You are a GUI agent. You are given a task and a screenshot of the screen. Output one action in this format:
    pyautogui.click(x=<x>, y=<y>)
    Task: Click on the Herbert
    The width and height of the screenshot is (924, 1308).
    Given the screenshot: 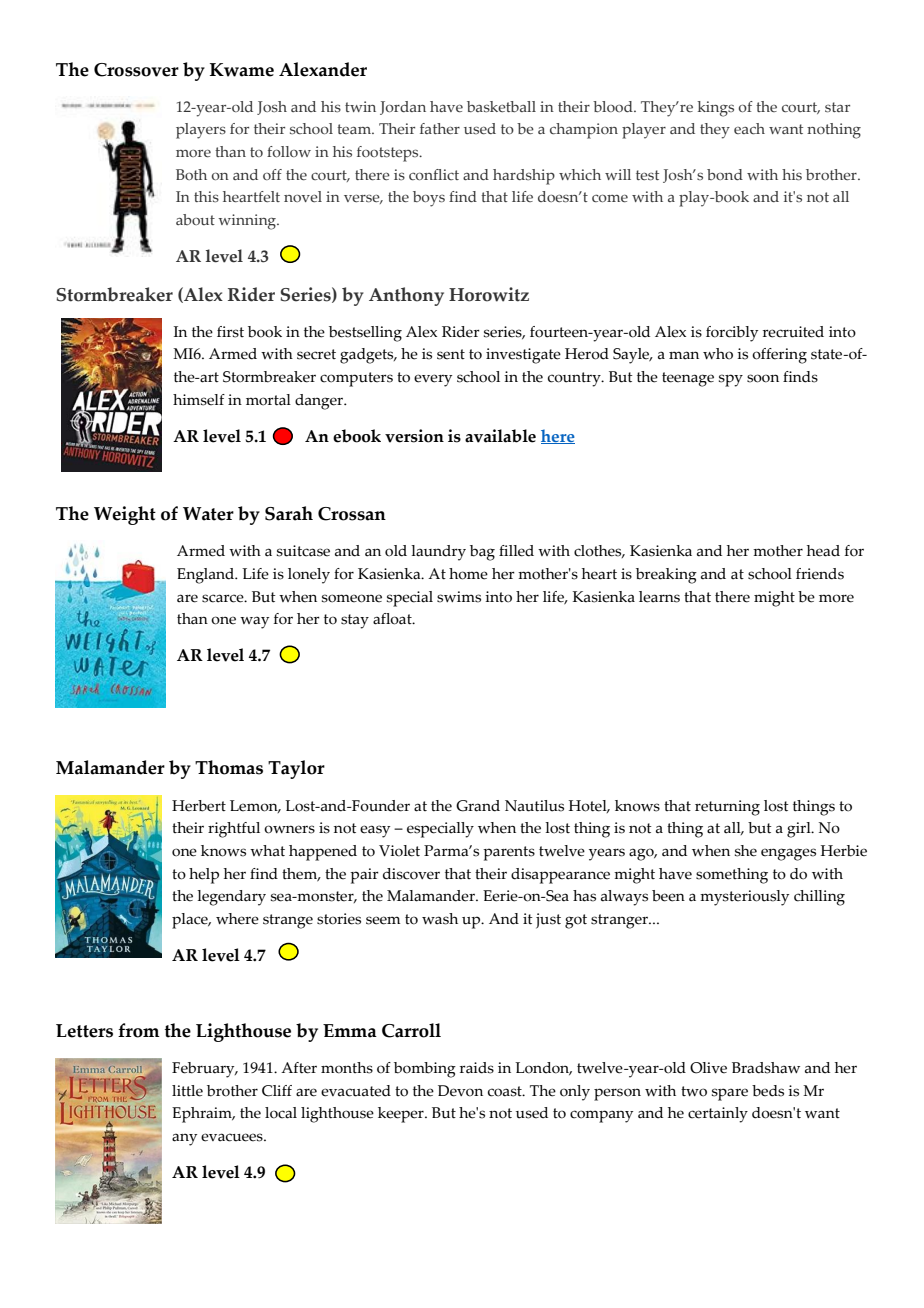 What is the action you would take?
    pyautogui.click(x=199, y=806)
